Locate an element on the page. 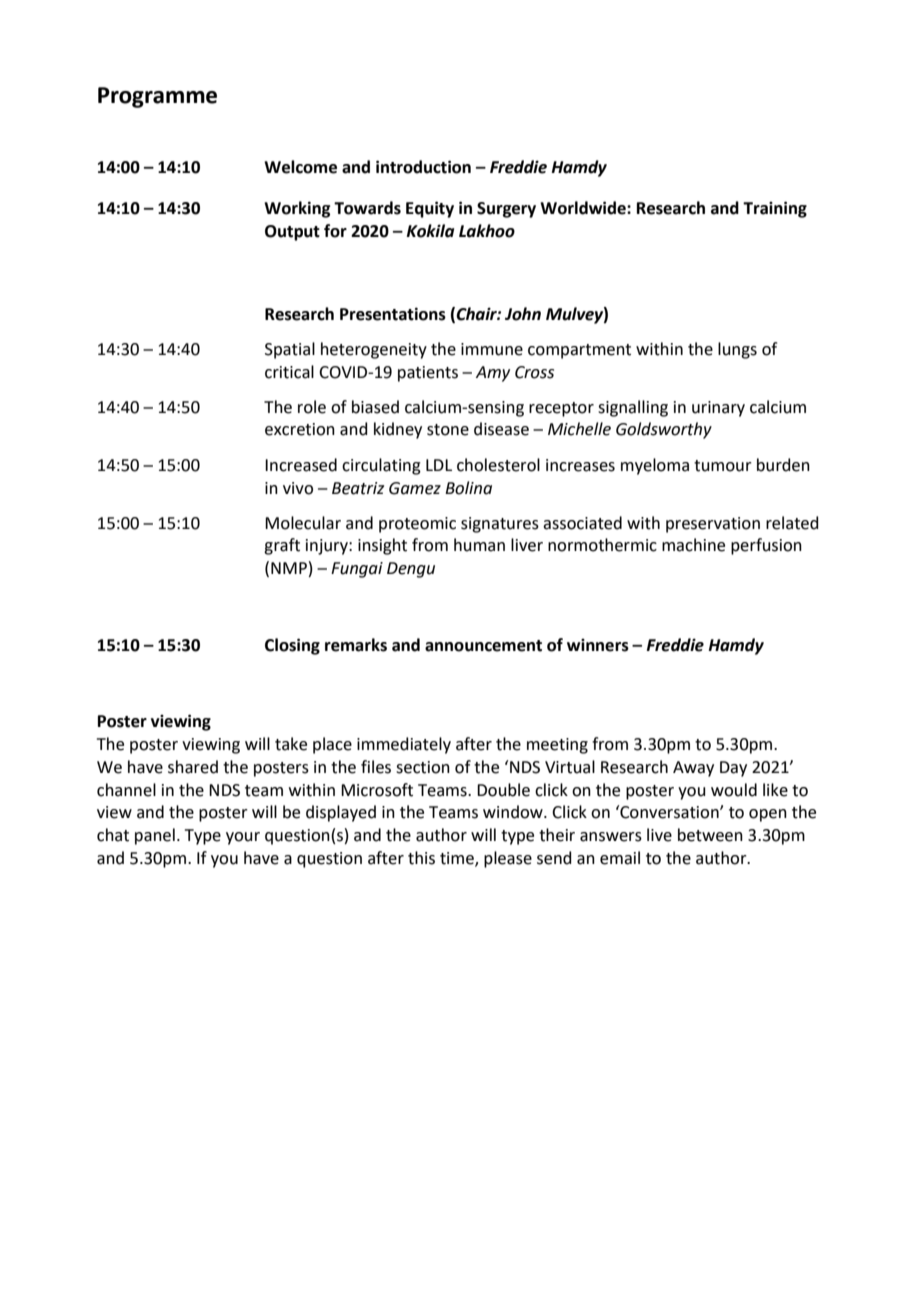 This page has height=1308, width=924. time is located at coordinates (458, 859).
